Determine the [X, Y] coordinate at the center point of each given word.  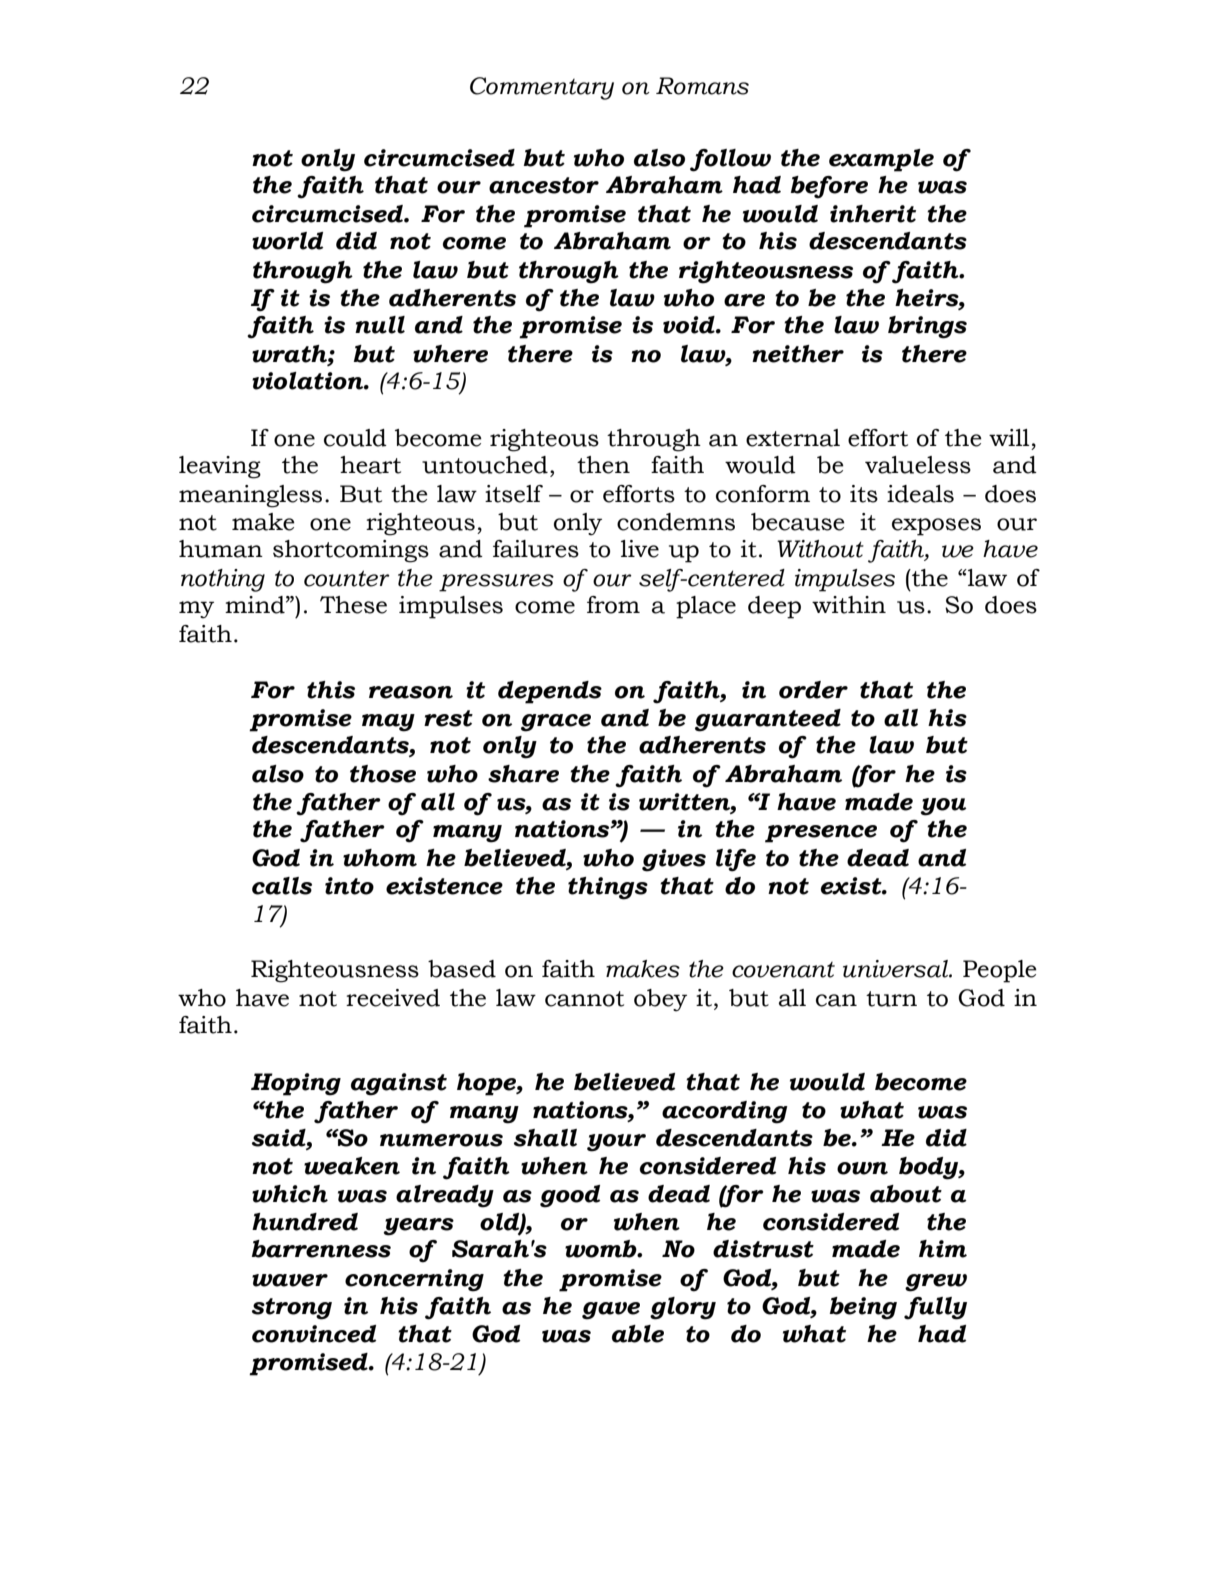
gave [611, 1311]
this [331, 690]
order [813, 690]
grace [556, 723]
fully [935, 1308]
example [881, 160]
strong [292, 1309]
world [287, 241]
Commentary [542, 88]
